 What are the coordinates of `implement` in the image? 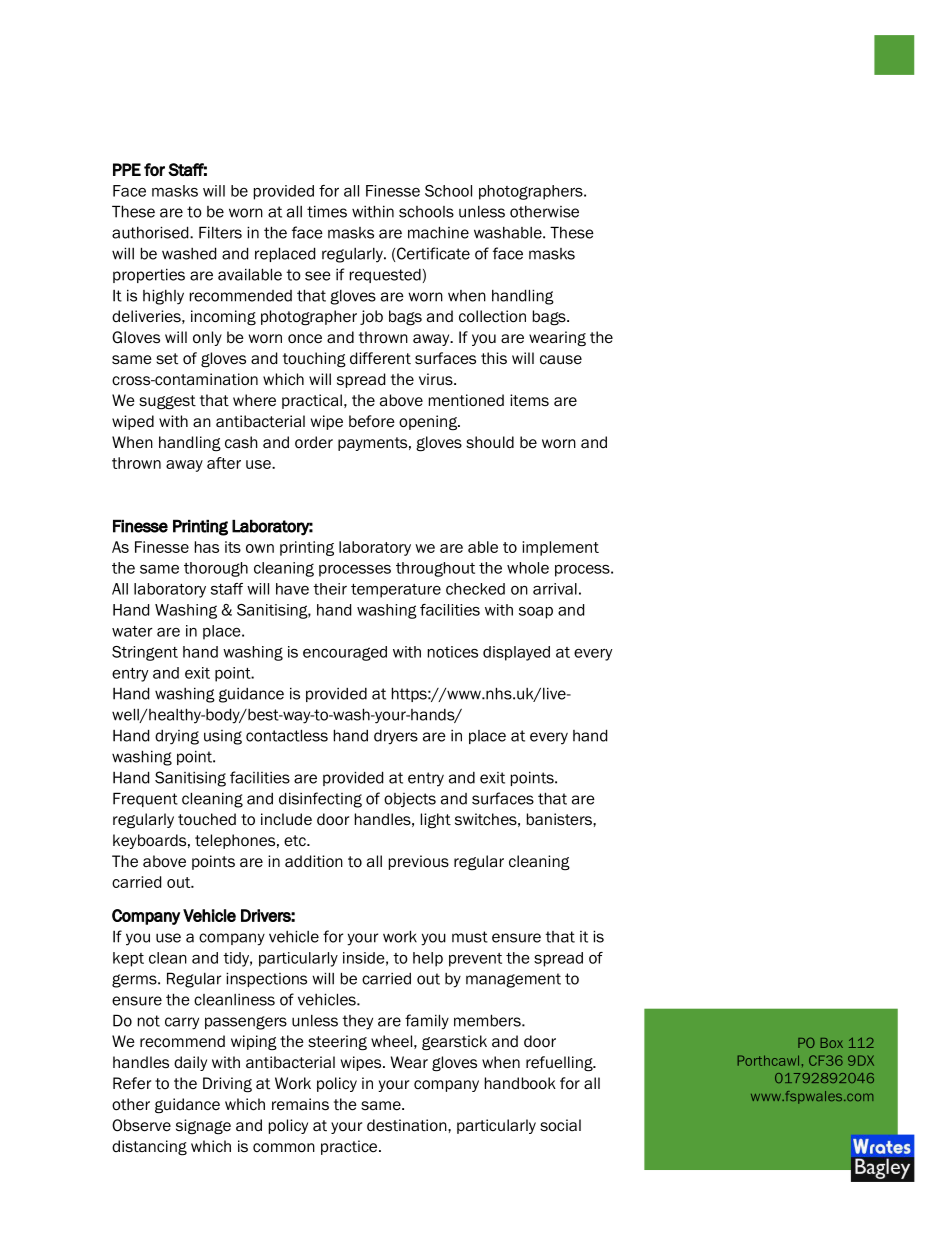 It's located at (561, 548).
